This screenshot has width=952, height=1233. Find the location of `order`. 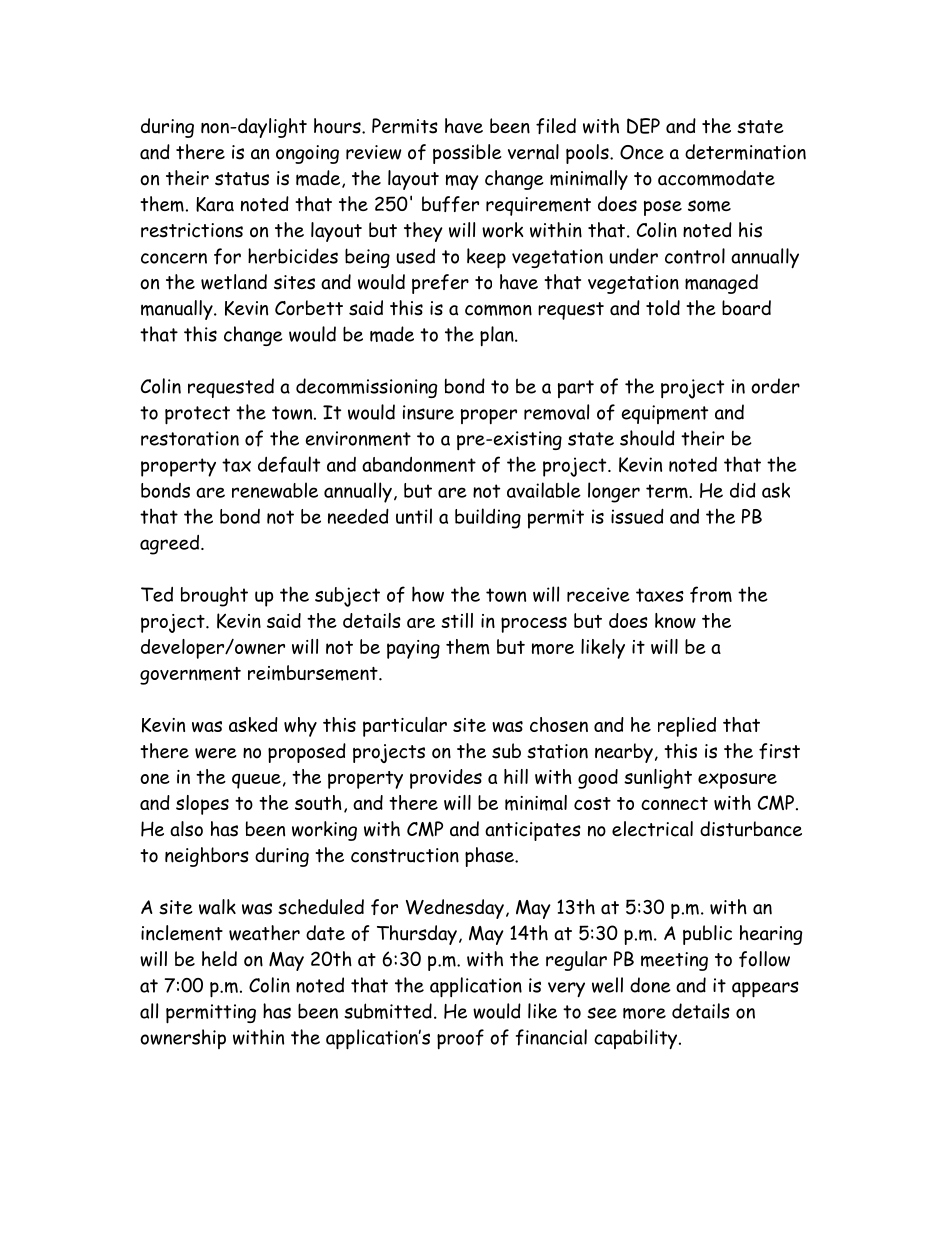

order is located at coordinates (775, 386).
